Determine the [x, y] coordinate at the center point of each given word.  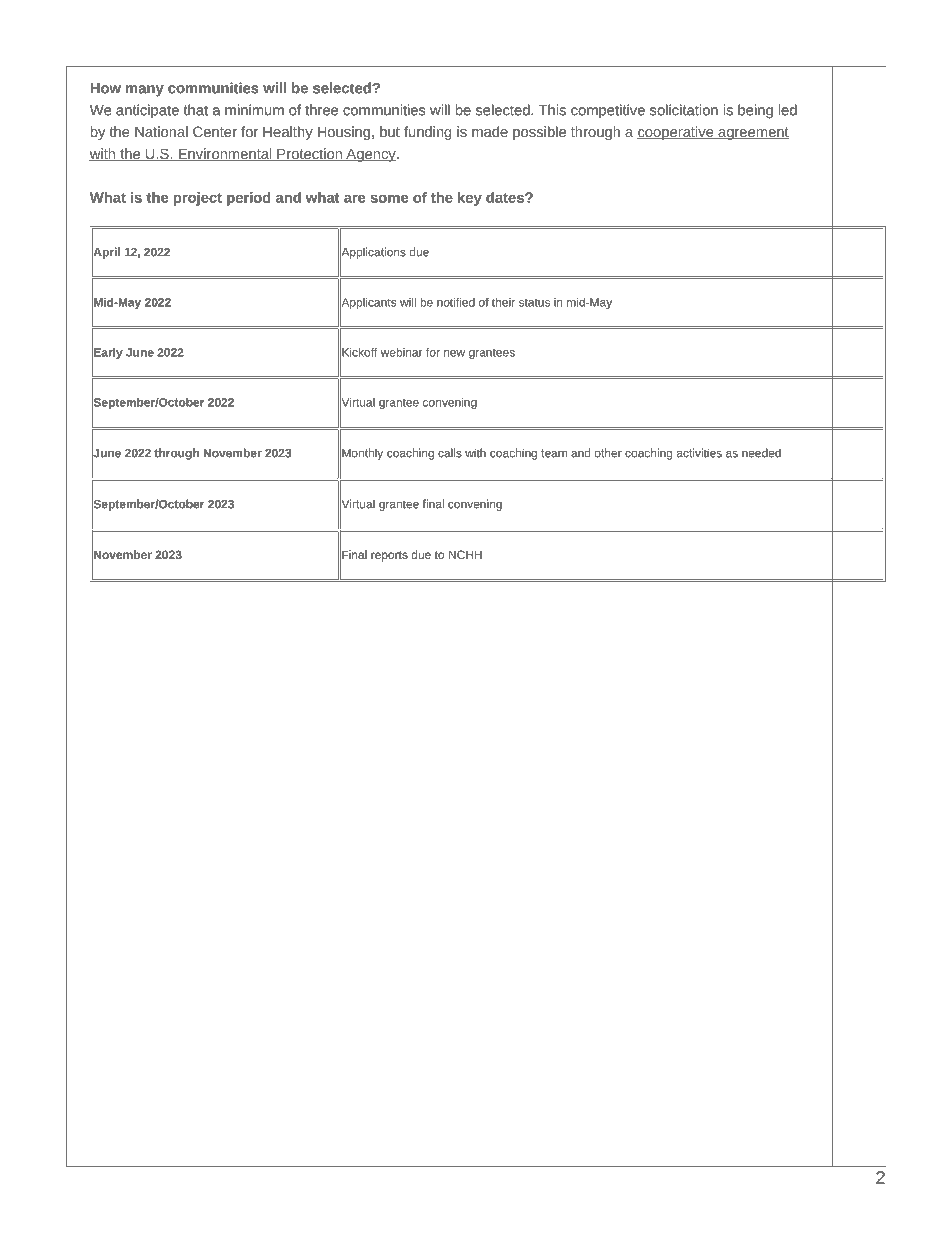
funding [428, 133]
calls [450, 453]
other [608, 453]
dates [506, 197]
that [196, 110]
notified [456, 302]
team [554, 453]
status [534, 303]
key [470, 199]
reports [389, 556]
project [197, 199]
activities [699, 453]
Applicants [368, 303]
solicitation [684, 110]
